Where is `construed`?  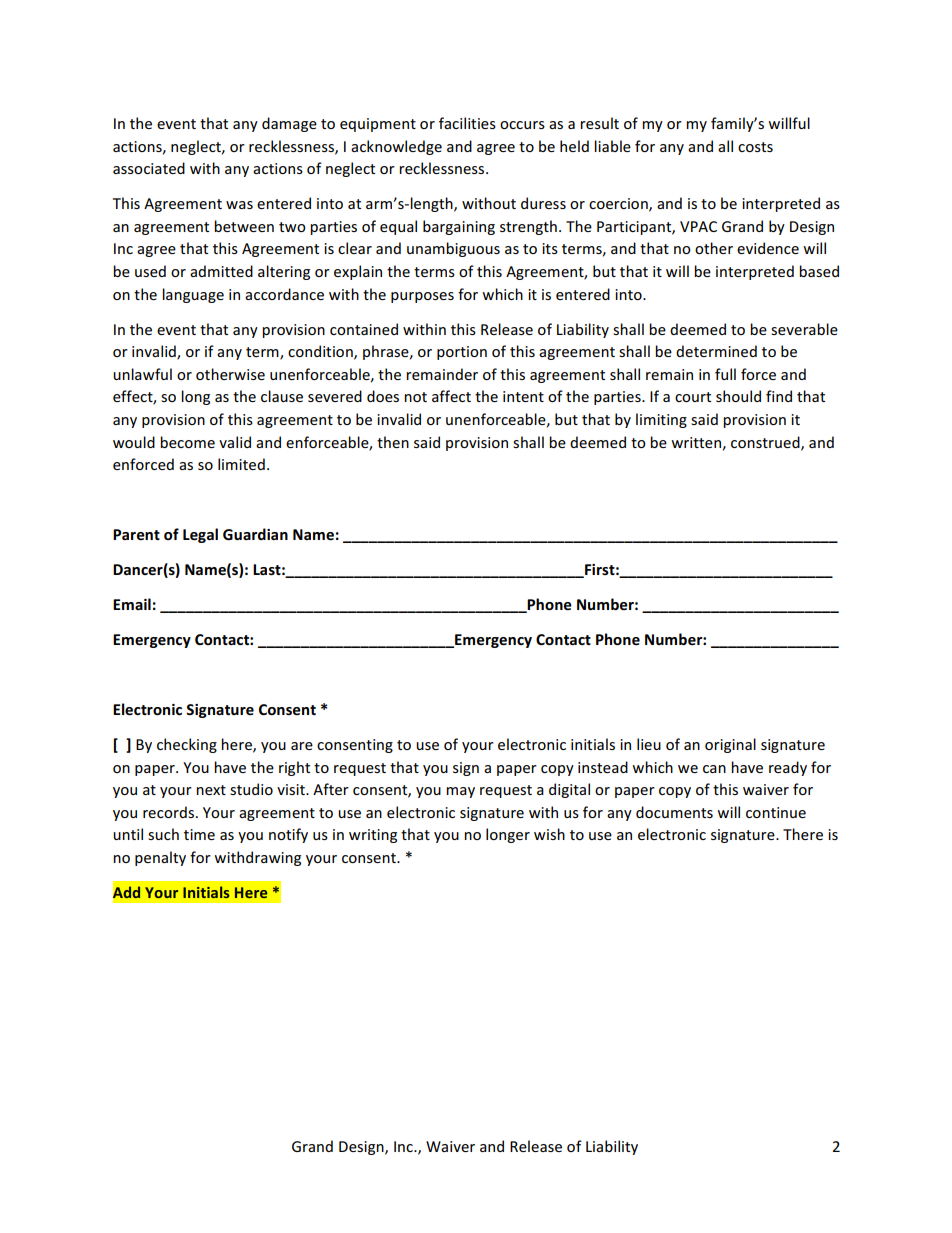 construed is located at coordinates (766, 443).
